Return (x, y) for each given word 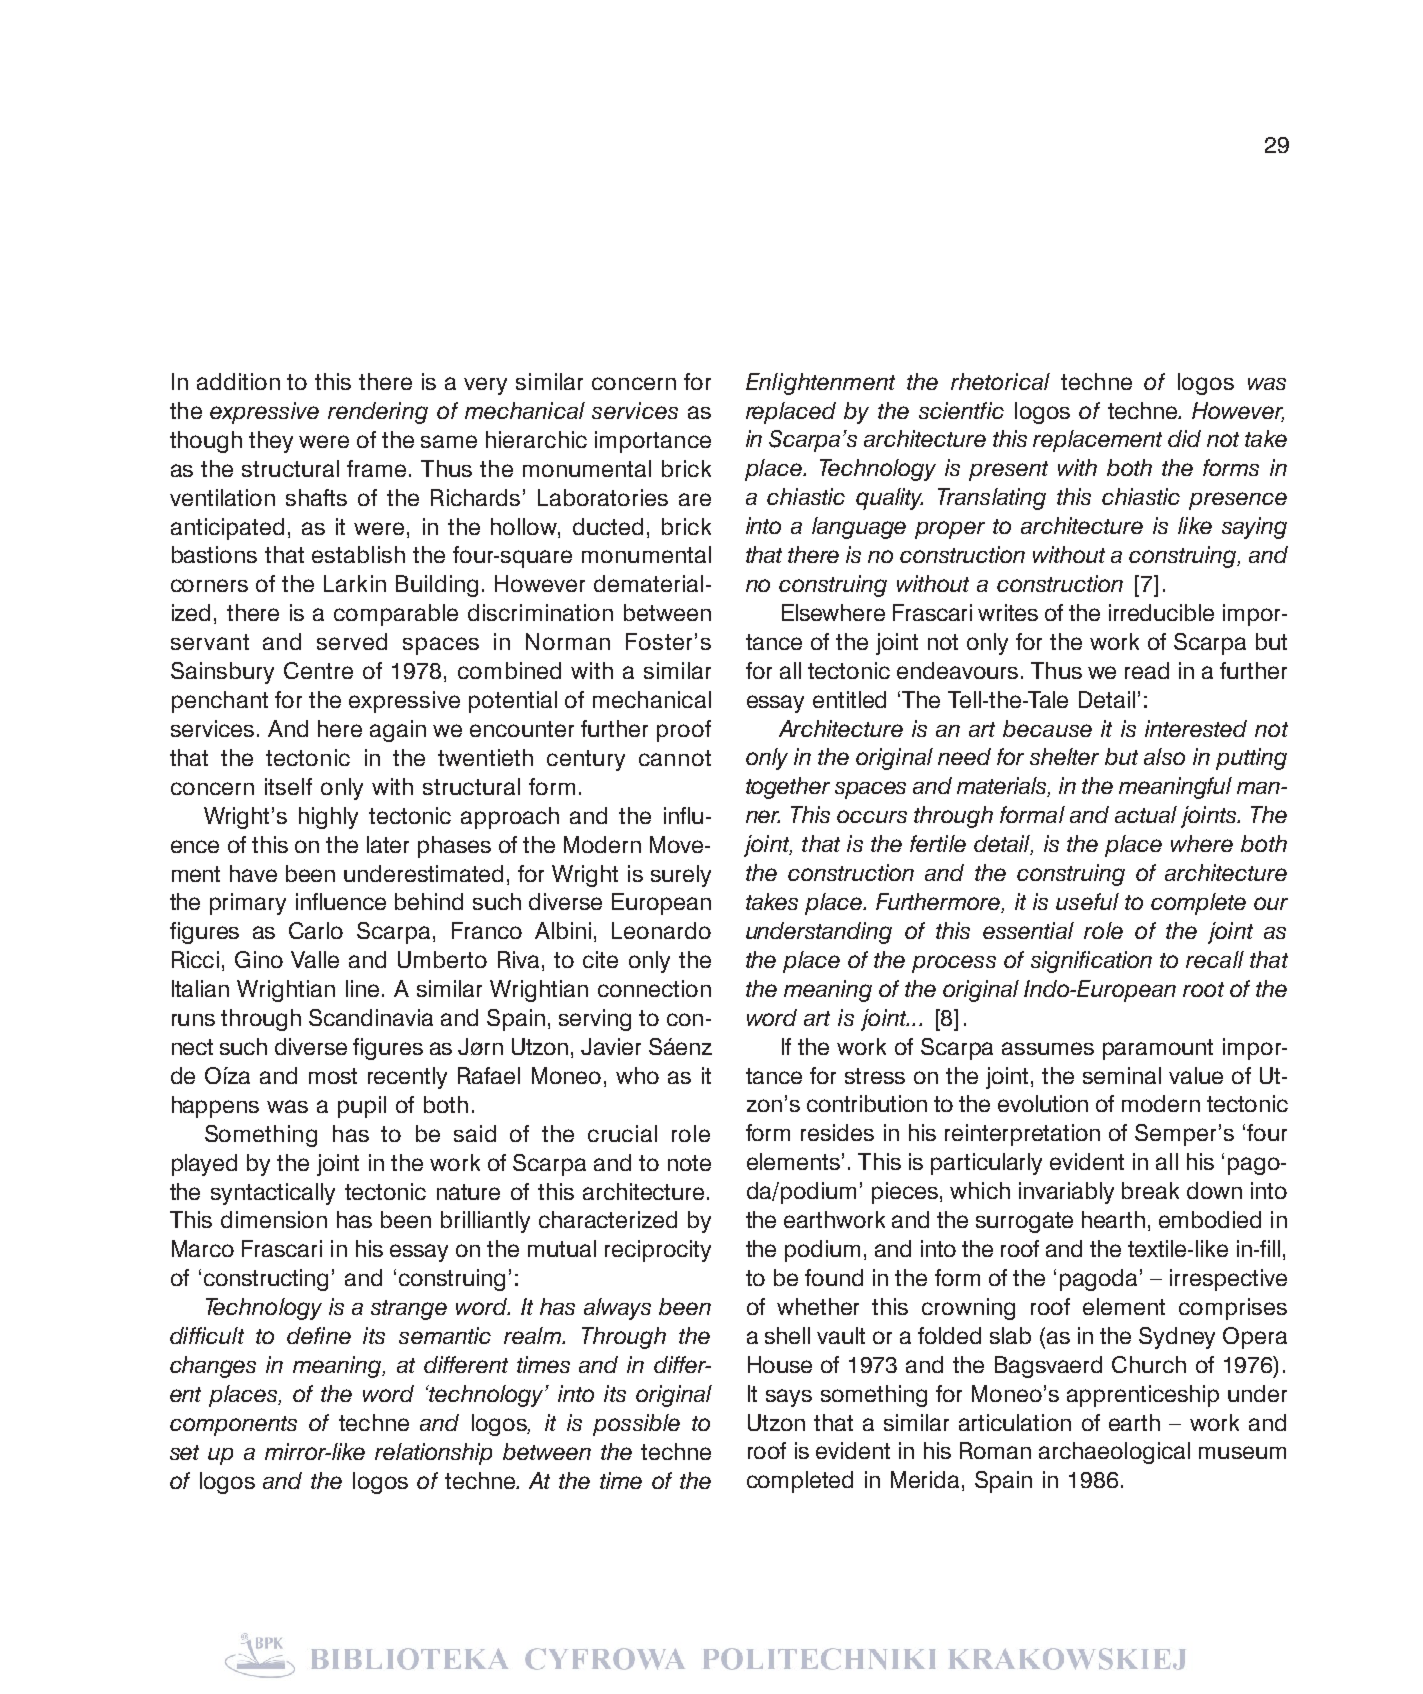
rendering (378, 413)
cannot (675, 758)
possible (636, 1425)
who (637, 1075)
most (333, 1076)
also (1164, 756)
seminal (1122, 1075)
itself (288, 786)
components (233, 1426)
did (1184, 438)
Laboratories (603, 497)
